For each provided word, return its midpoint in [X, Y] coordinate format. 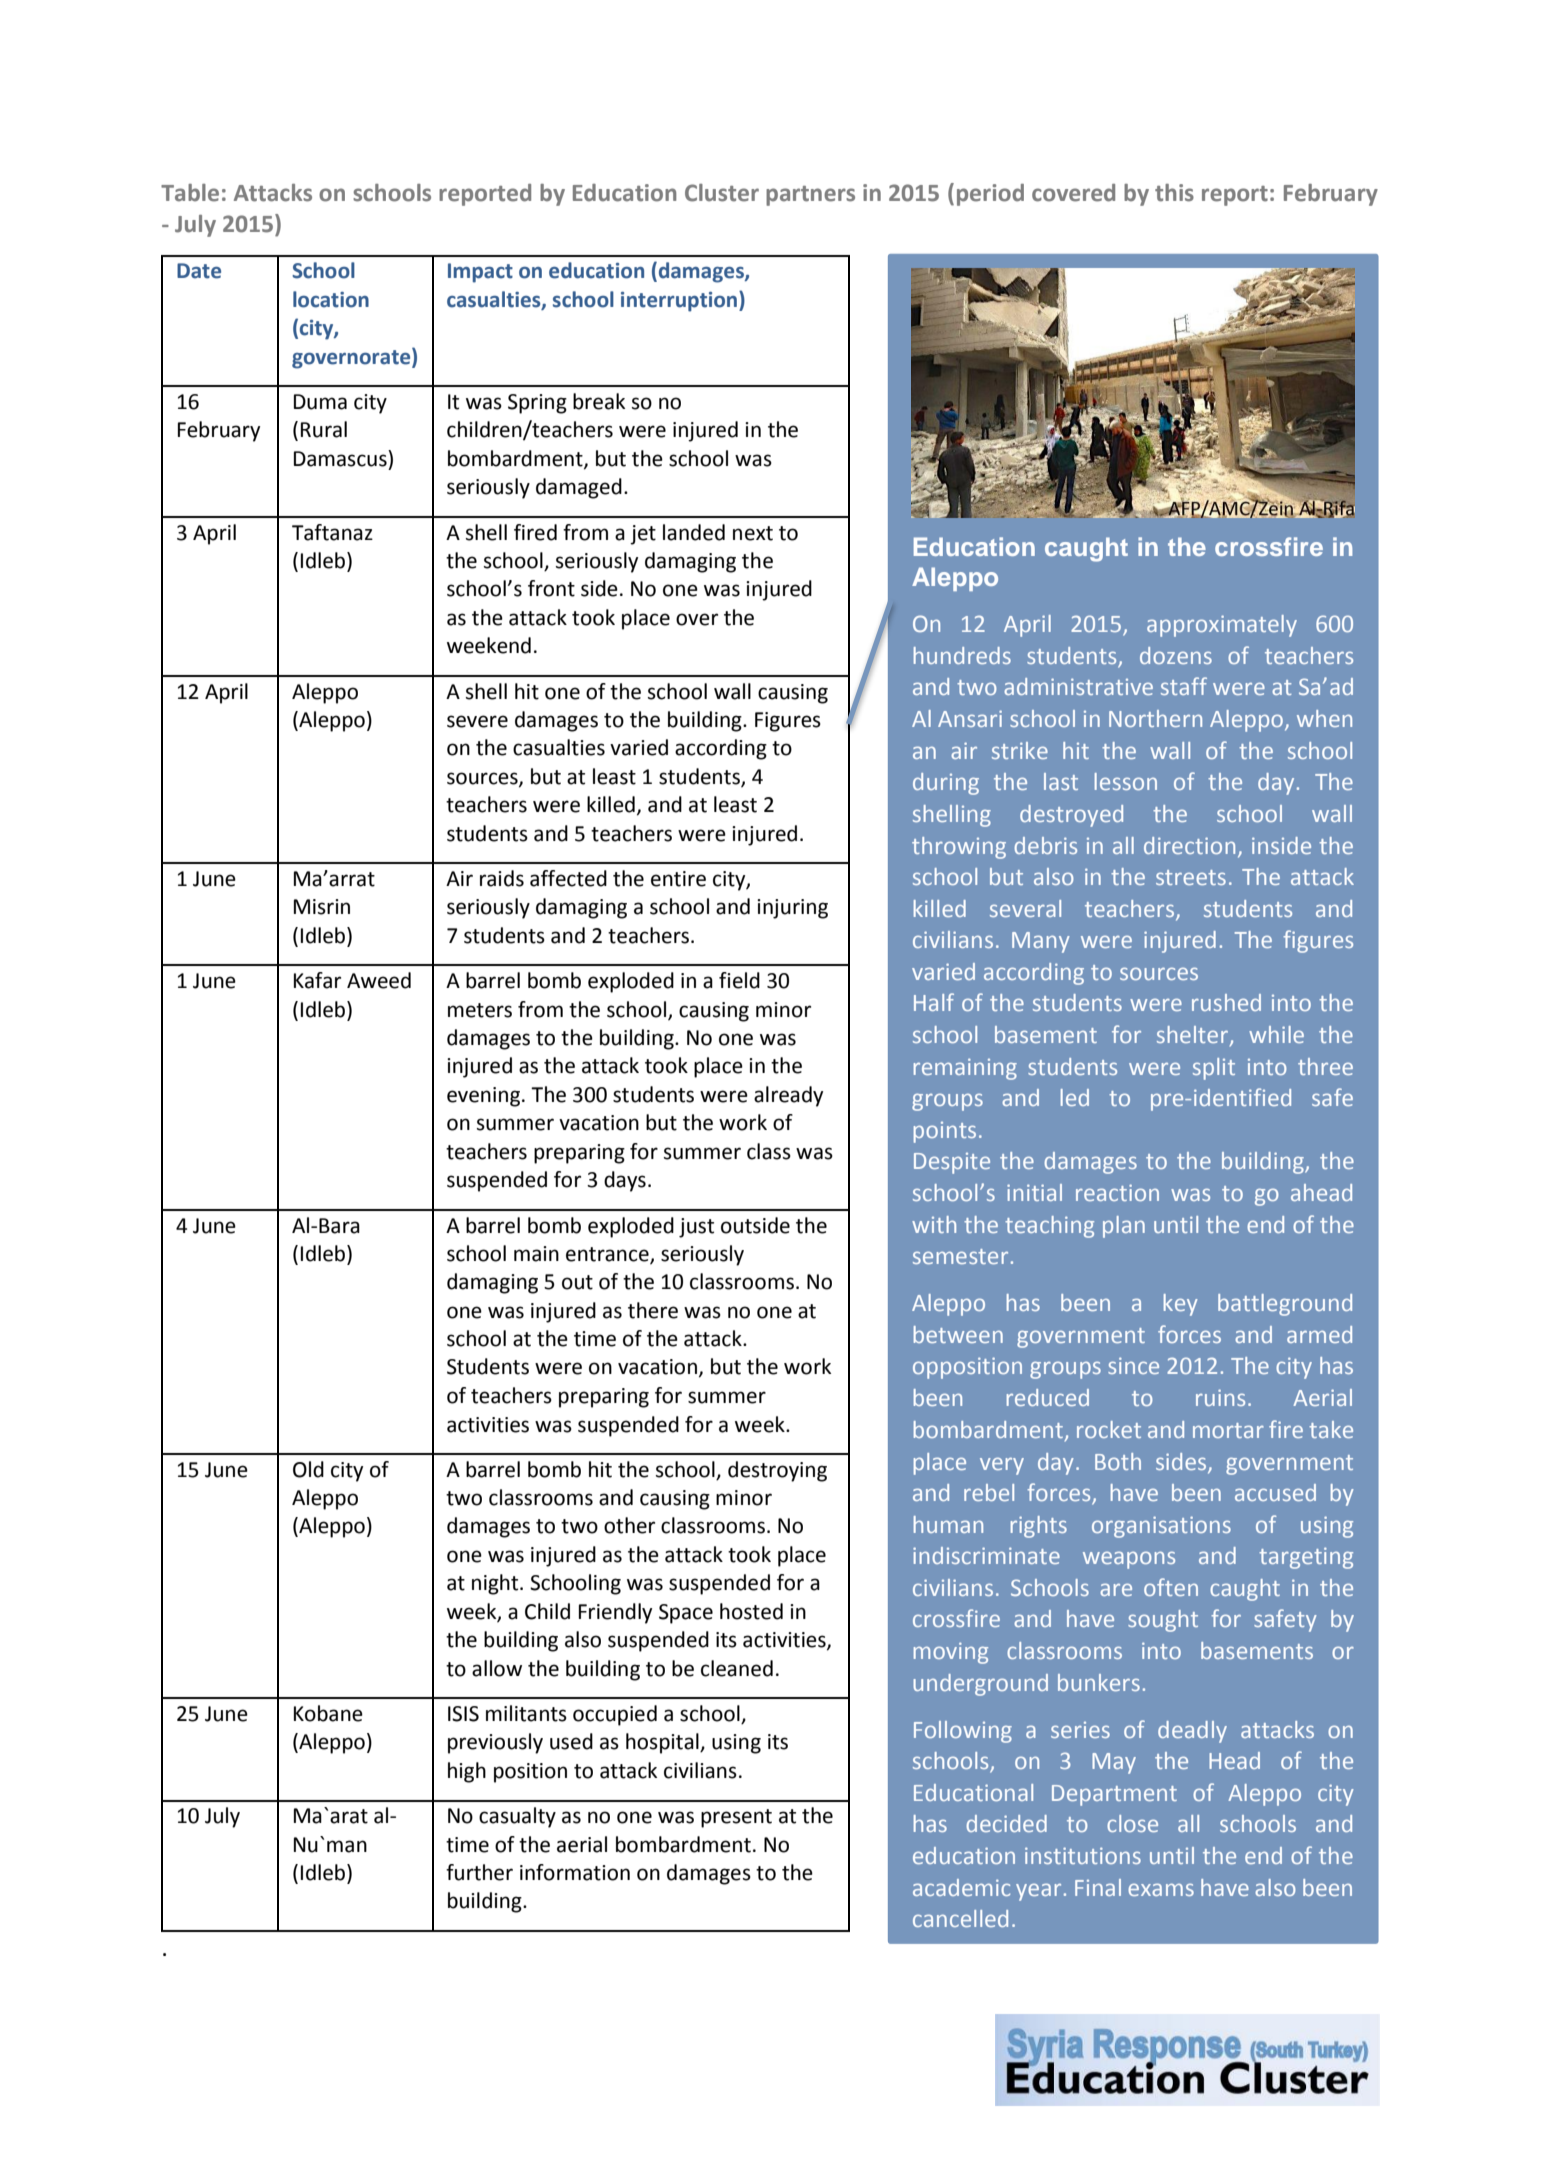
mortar [1228, 1430]
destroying [777, 1471]
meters [480, 1010]
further [479, 1872]
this [1174, 193]
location [331, 299]
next [753, 533]
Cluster [722, 193]
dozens [1176, 655]
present [736, 1818]
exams [1161, 1889]
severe [477, 721]
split [1214, 1069]
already [788, 1096]
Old [308, 1469]
